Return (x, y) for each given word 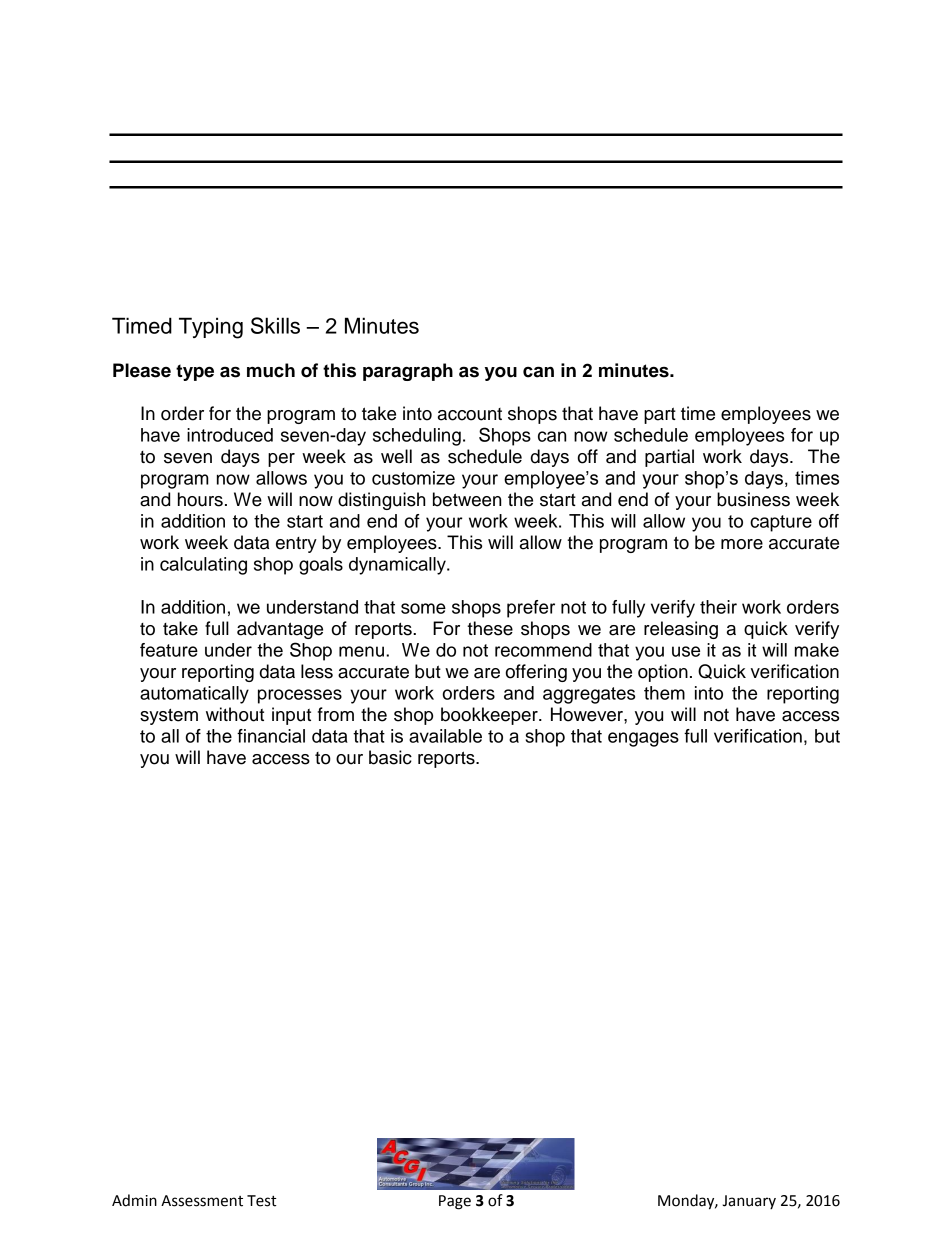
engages (643, 739)
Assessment (202, 1201)
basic (390, 757)
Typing (211, 328)
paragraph (408, 372)
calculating (203, 566)
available (445, 736)
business (753, 499)
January (749, 1202)
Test (262, 1201)
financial (271, 736)
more (742, 544)
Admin (134, 1200)
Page (455, 1202)
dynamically (398, 566)
